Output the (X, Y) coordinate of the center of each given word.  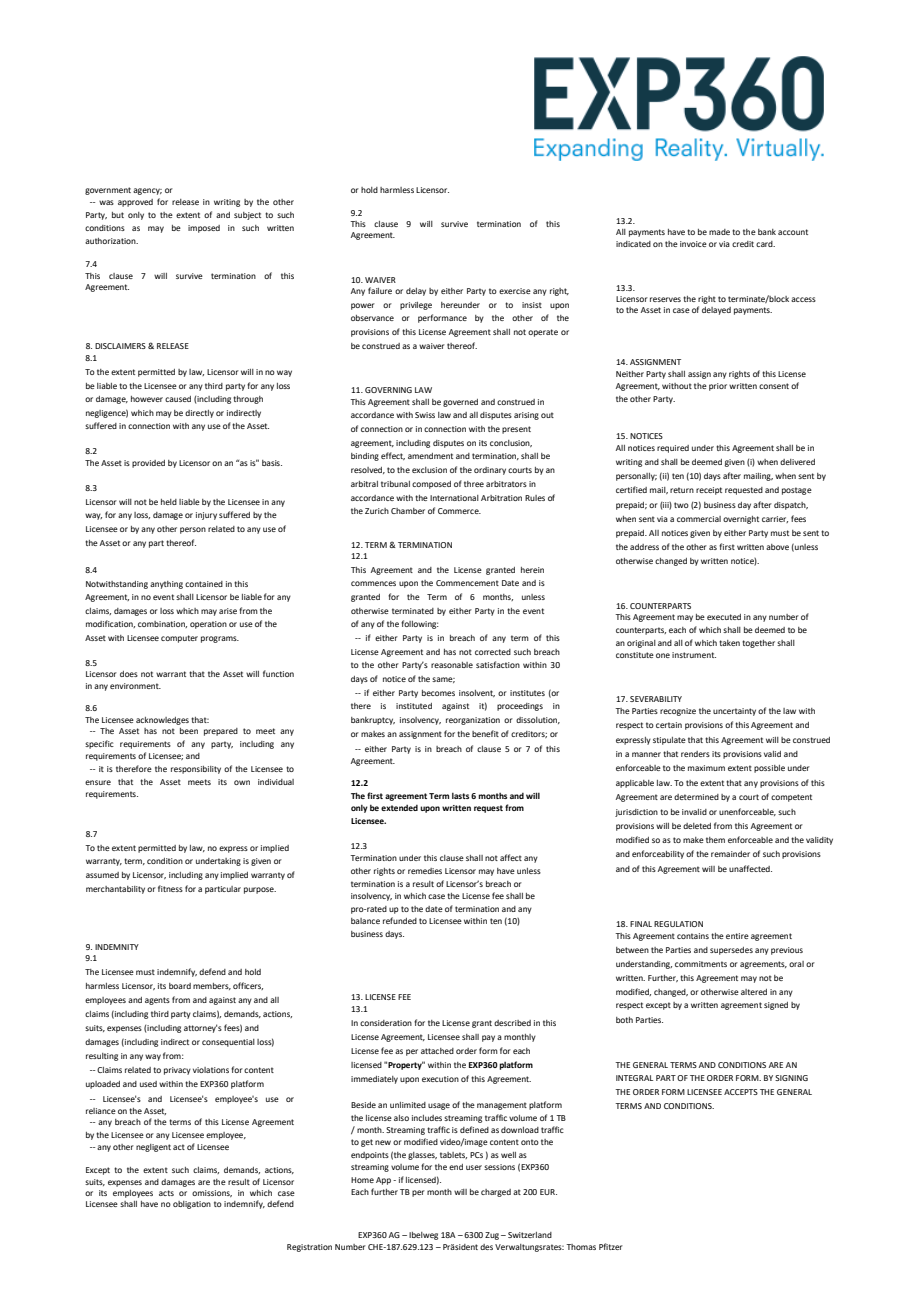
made (719, 232)
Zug (493, 1236)
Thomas (581, 1247)
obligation (192, 1205)
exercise (515, 291)
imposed (204, 229)
